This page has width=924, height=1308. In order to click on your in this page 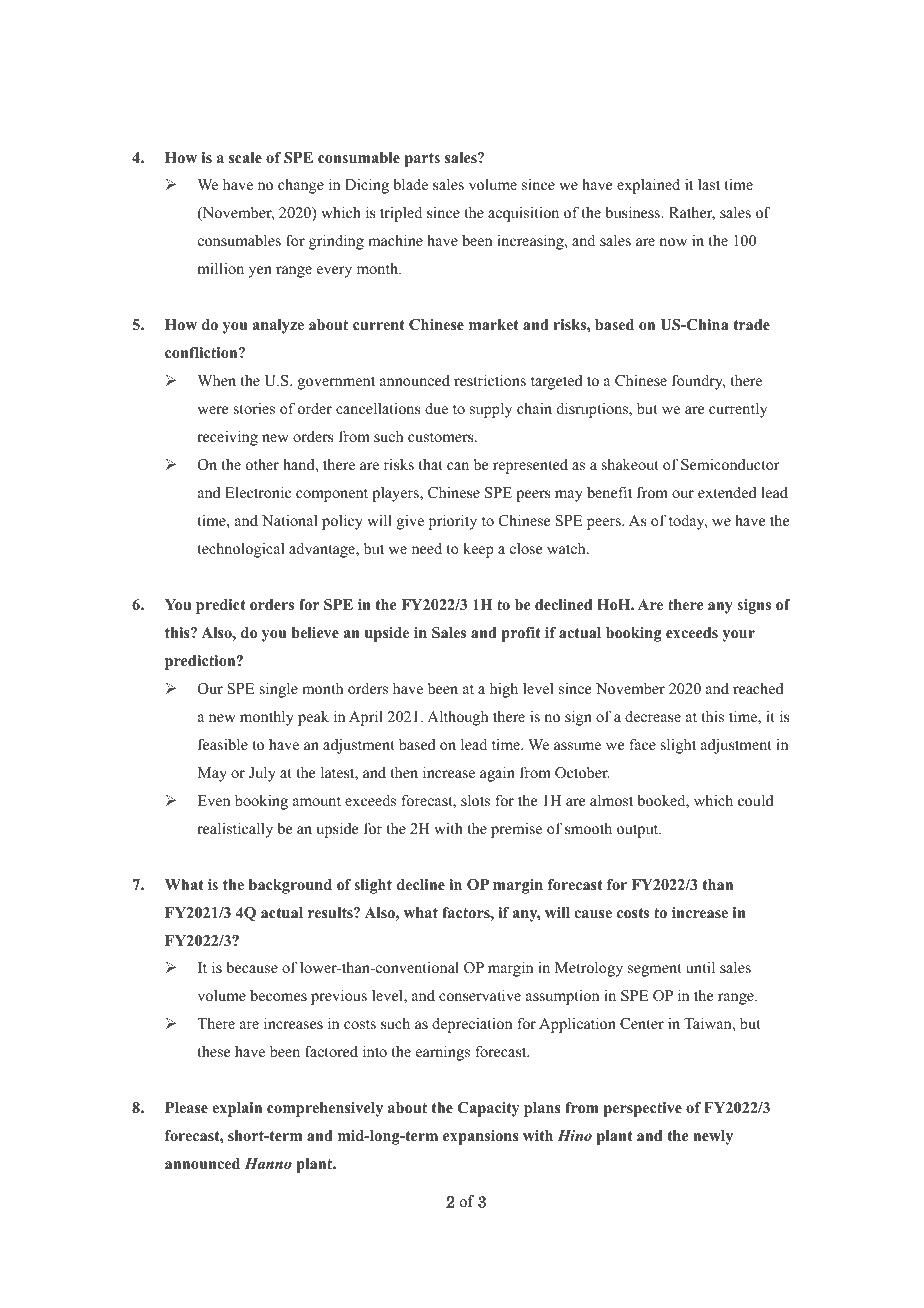, I will do `click(738, 636)`.
